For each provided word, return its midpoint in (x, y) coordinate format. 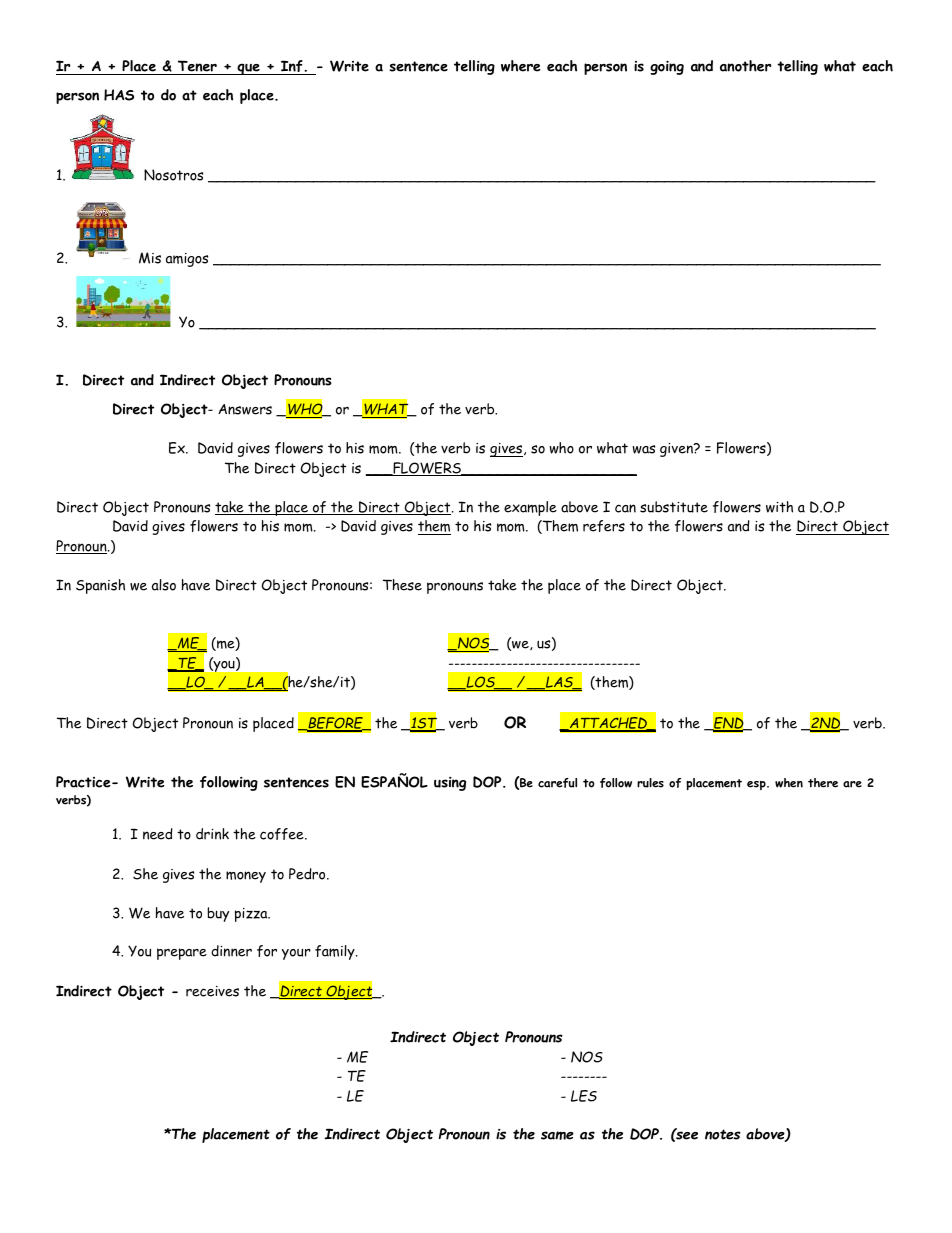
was (644, 449)
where (521, 66)
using (450, 784)
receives (212, 991)
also (164, 585)
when (789, 783)
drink (212, 834)
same (557, 1135)
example (530, 508)
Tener (197, 67)
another (745, 66)
